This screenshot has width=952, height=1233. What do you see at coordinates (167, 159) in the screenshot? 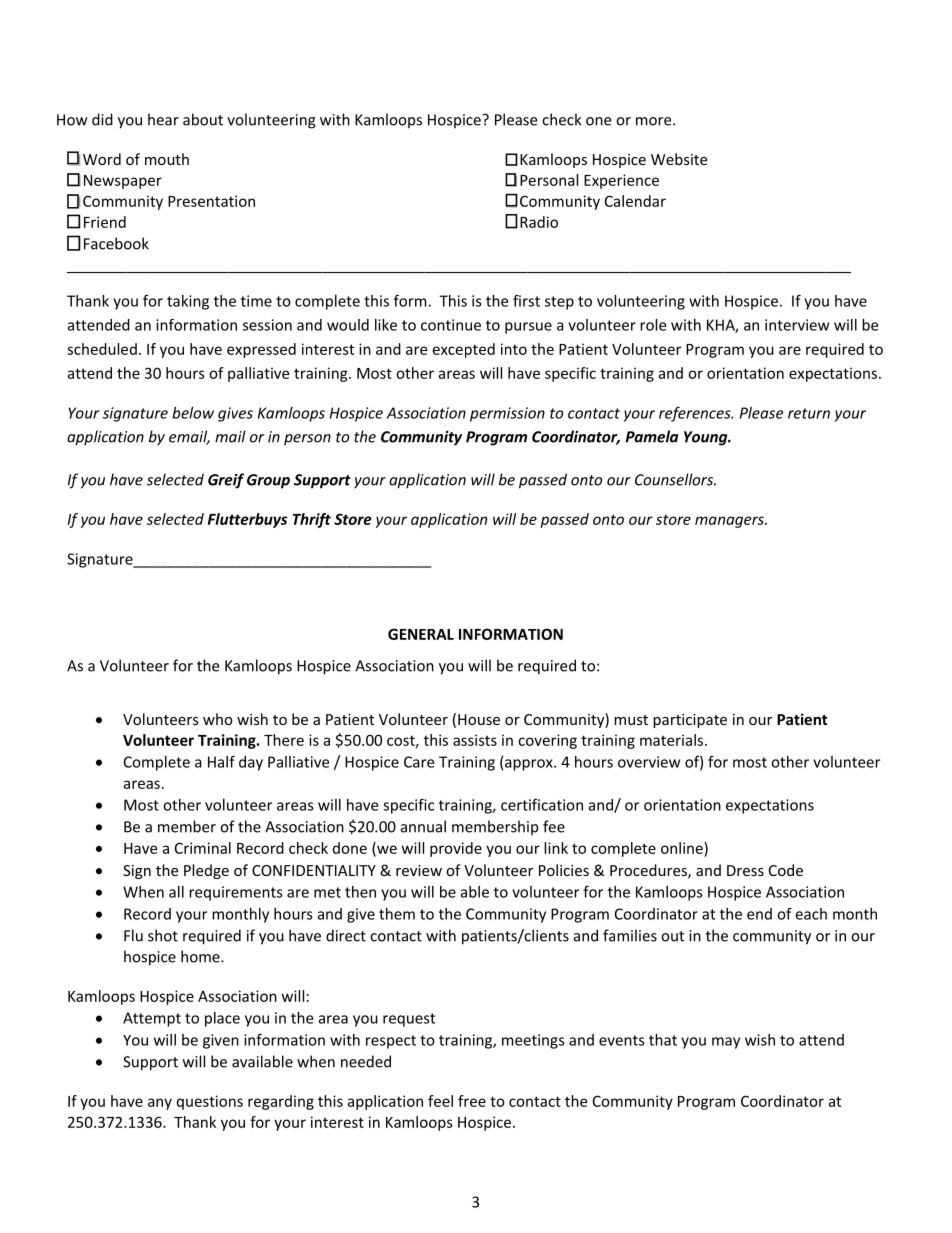
I see `mouth` at bounding box center [167, 159].
